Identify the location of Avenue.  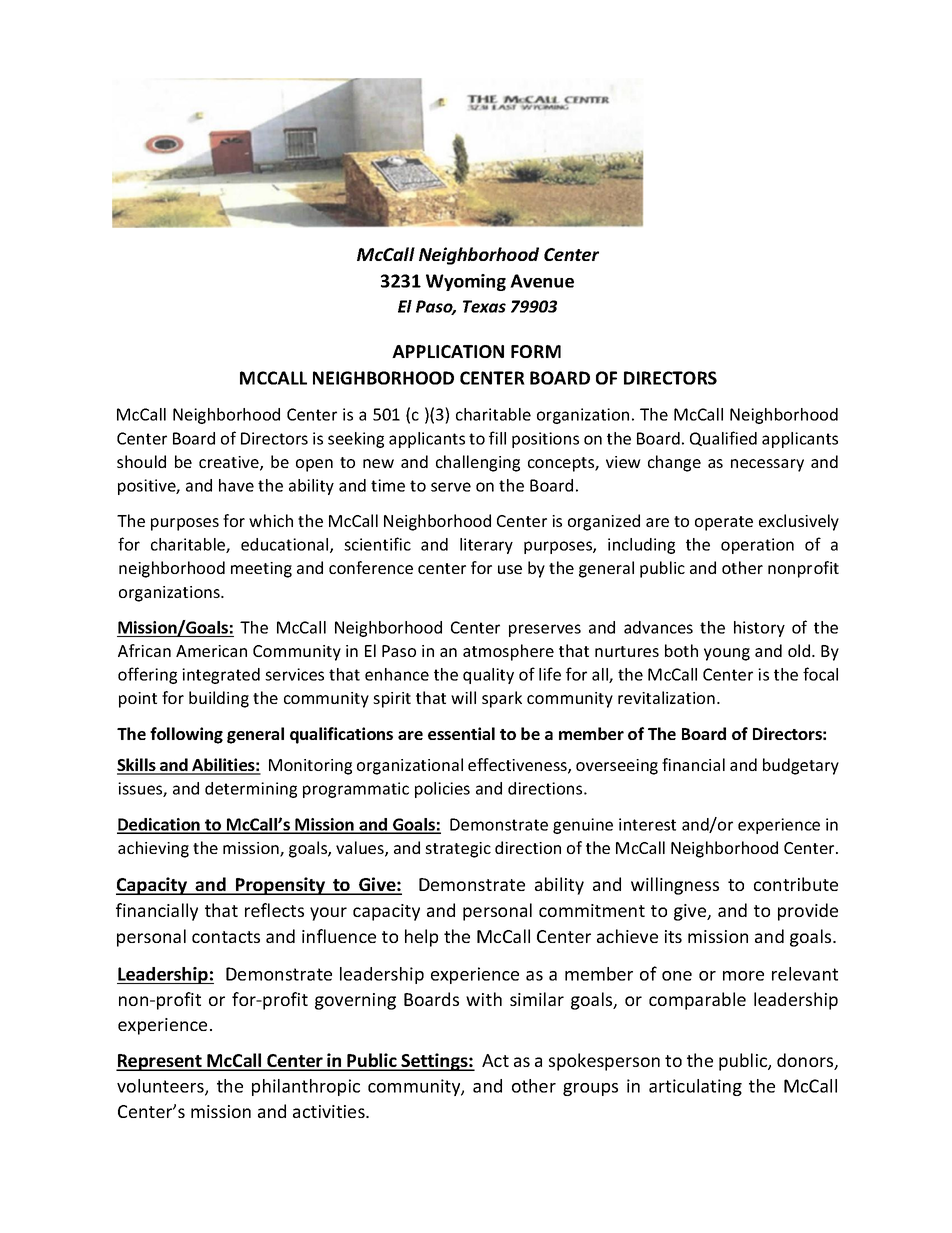
(542, 281).
